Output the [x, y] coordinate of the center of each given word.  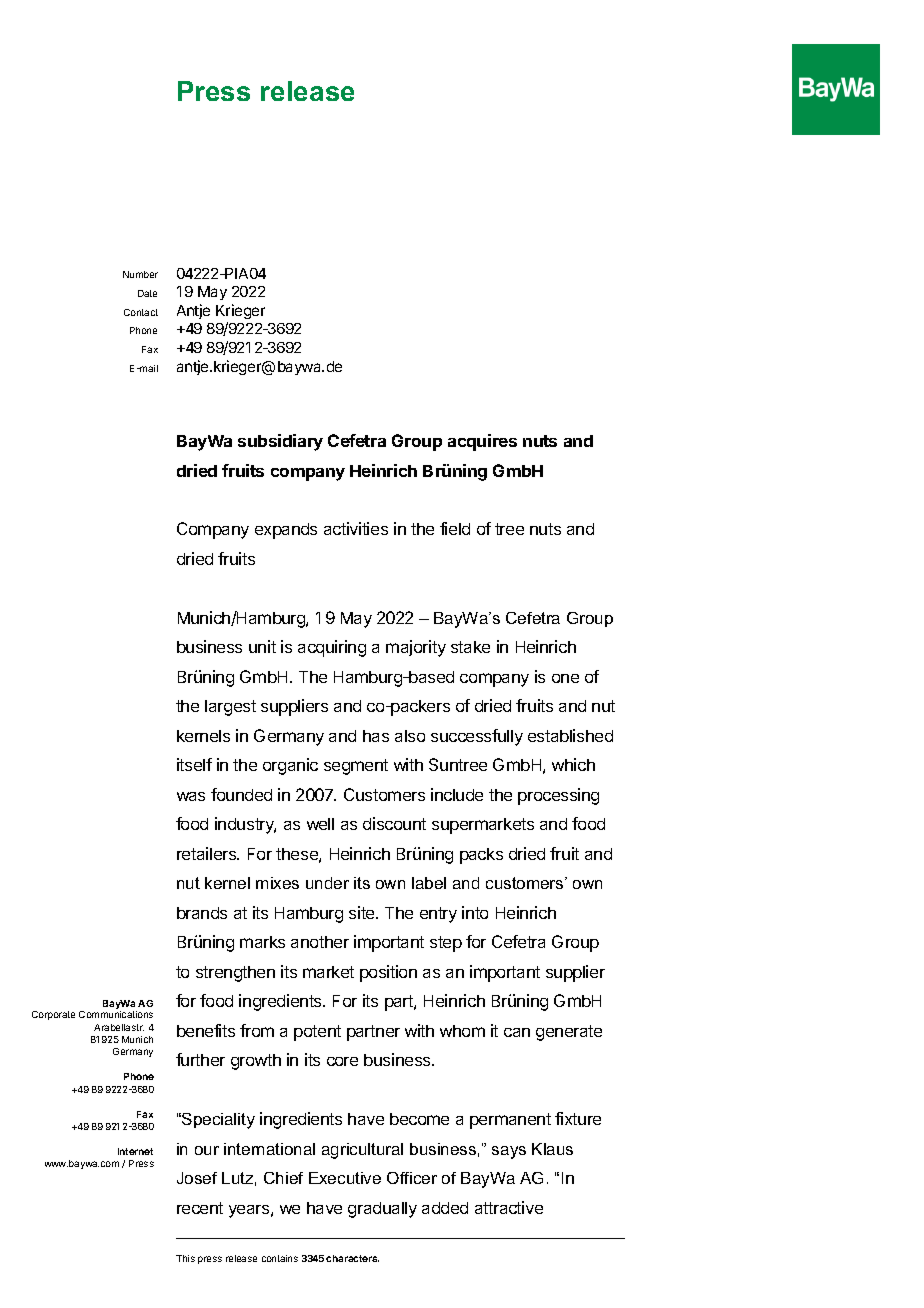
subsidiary [280, 442]
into [475, 912]
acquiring [332, 648]
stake [470, 647]
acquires [482, 442]
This [185, 1258]
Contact [141, 312]
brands [202, 913]
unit [262, 646]
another [320, 942]
